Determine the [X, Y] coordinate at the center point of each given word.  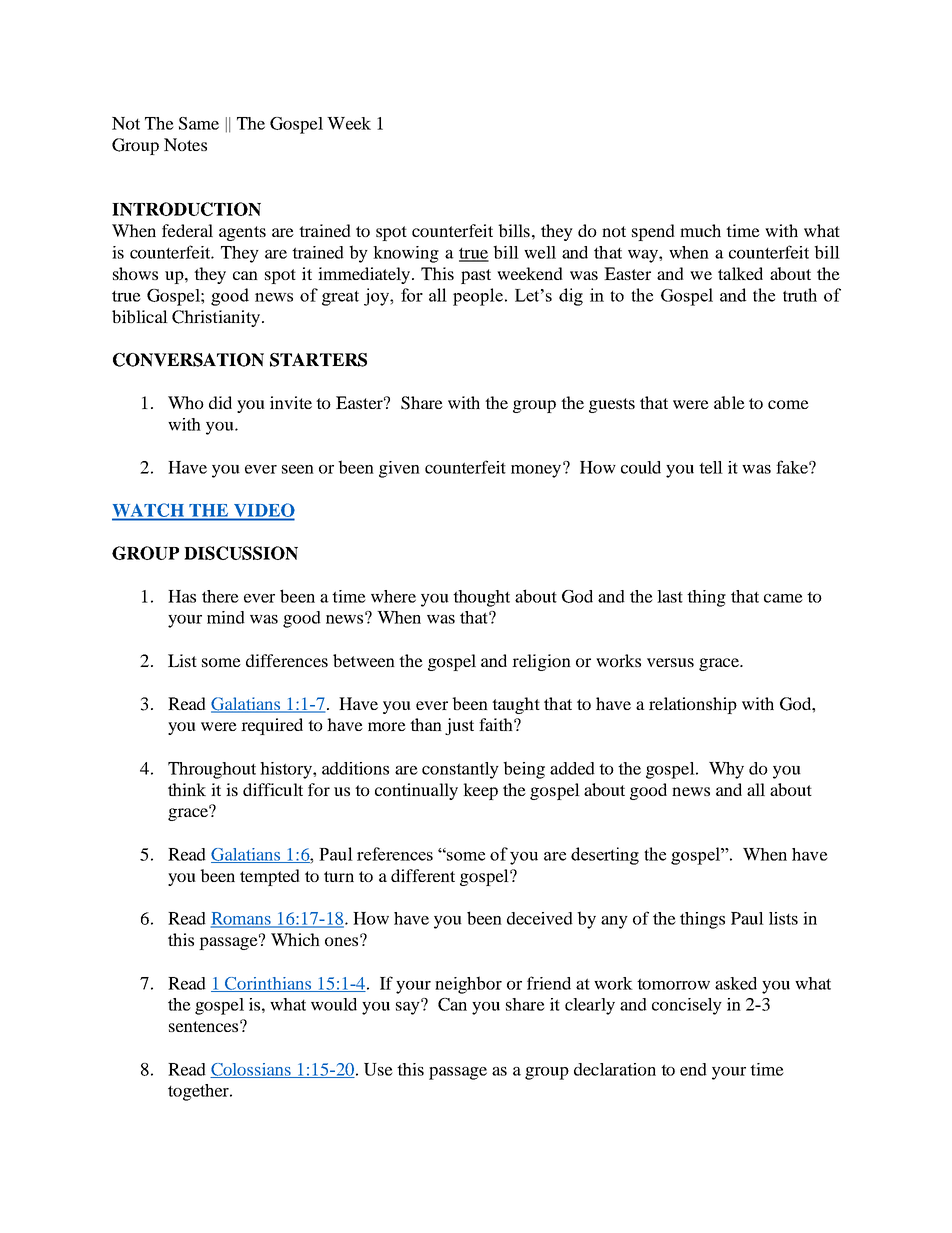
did [220, 402]
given [399, 469]
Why [726, 770]
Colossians [251, 1070]
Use [378, 1069]
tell [711, 467]
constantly [460, 770]
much [700, 230]
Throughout [212, 770]
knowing [406, 254]
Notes [185, 144]
